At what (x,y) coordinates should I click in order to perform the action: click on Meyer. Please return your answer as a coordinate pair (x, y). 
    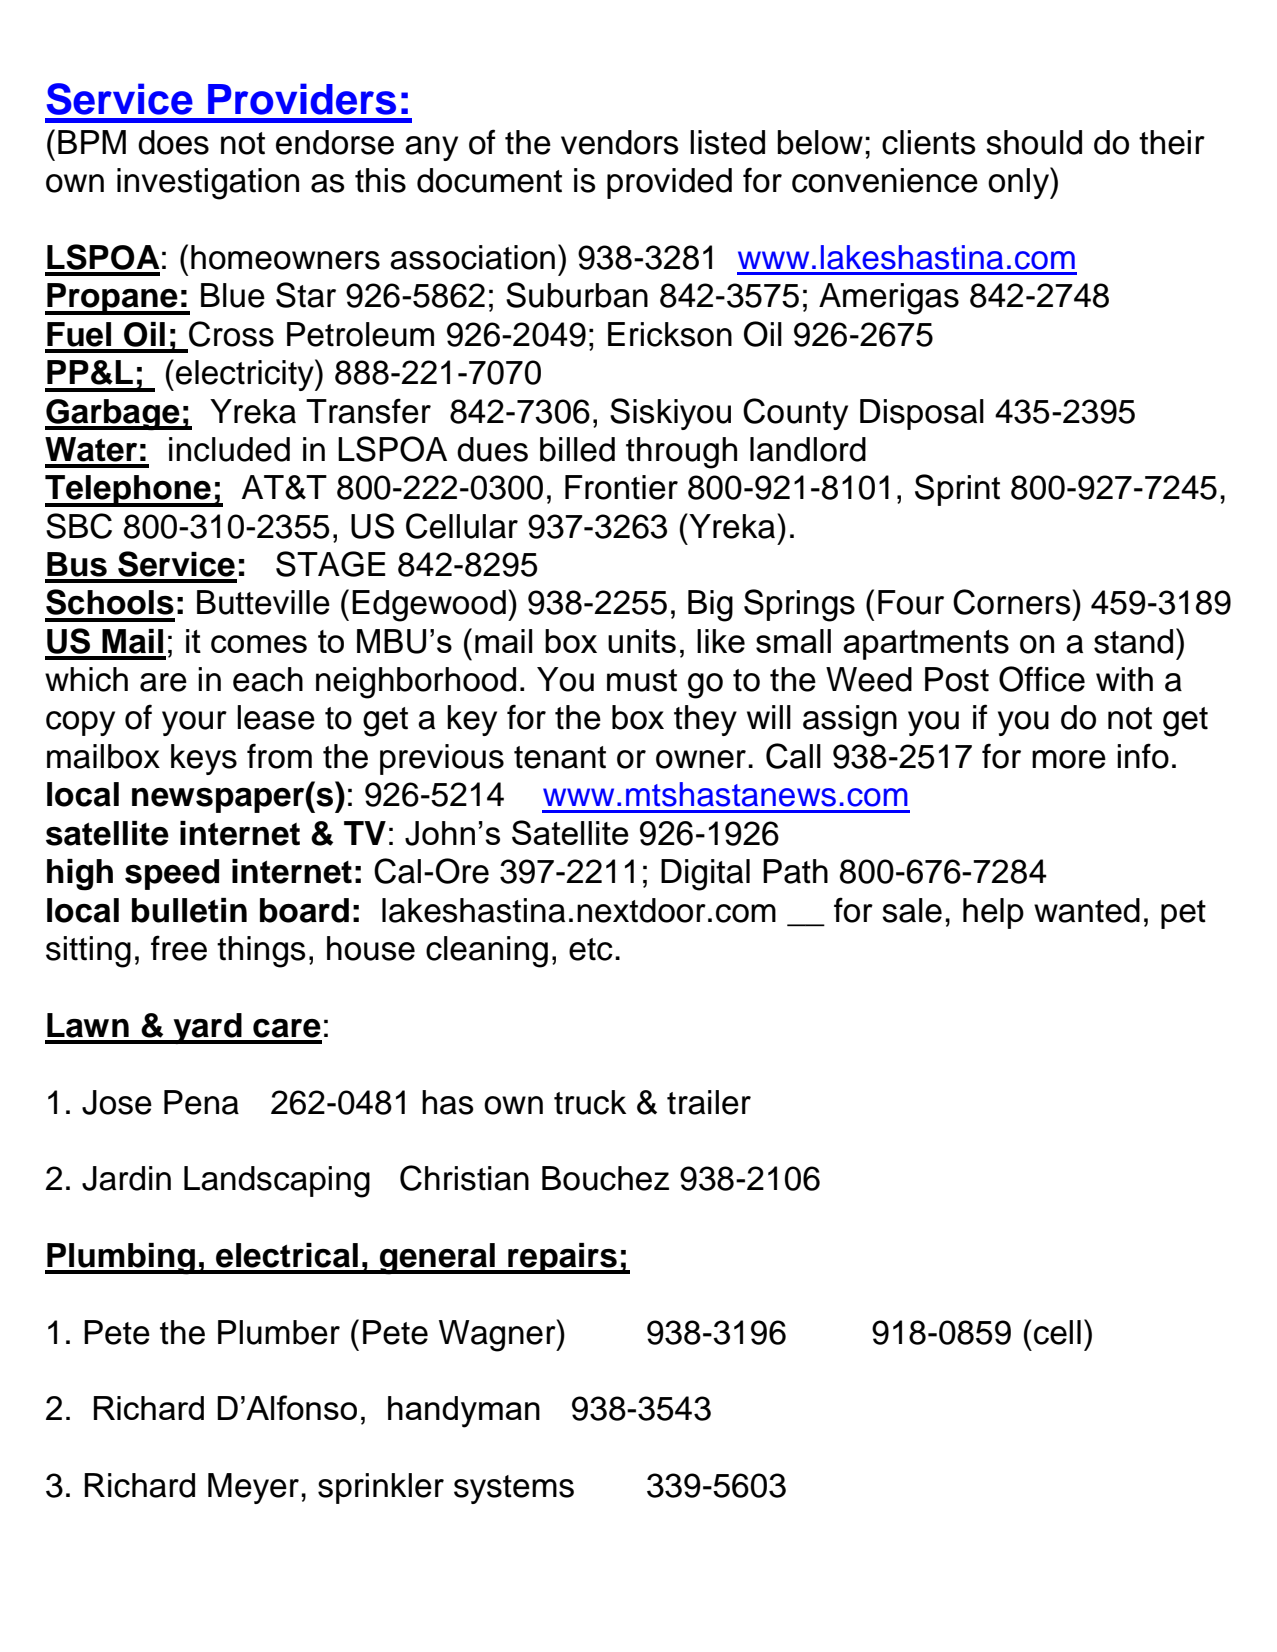
    Looking at the image, I should click on (253, 1488).
